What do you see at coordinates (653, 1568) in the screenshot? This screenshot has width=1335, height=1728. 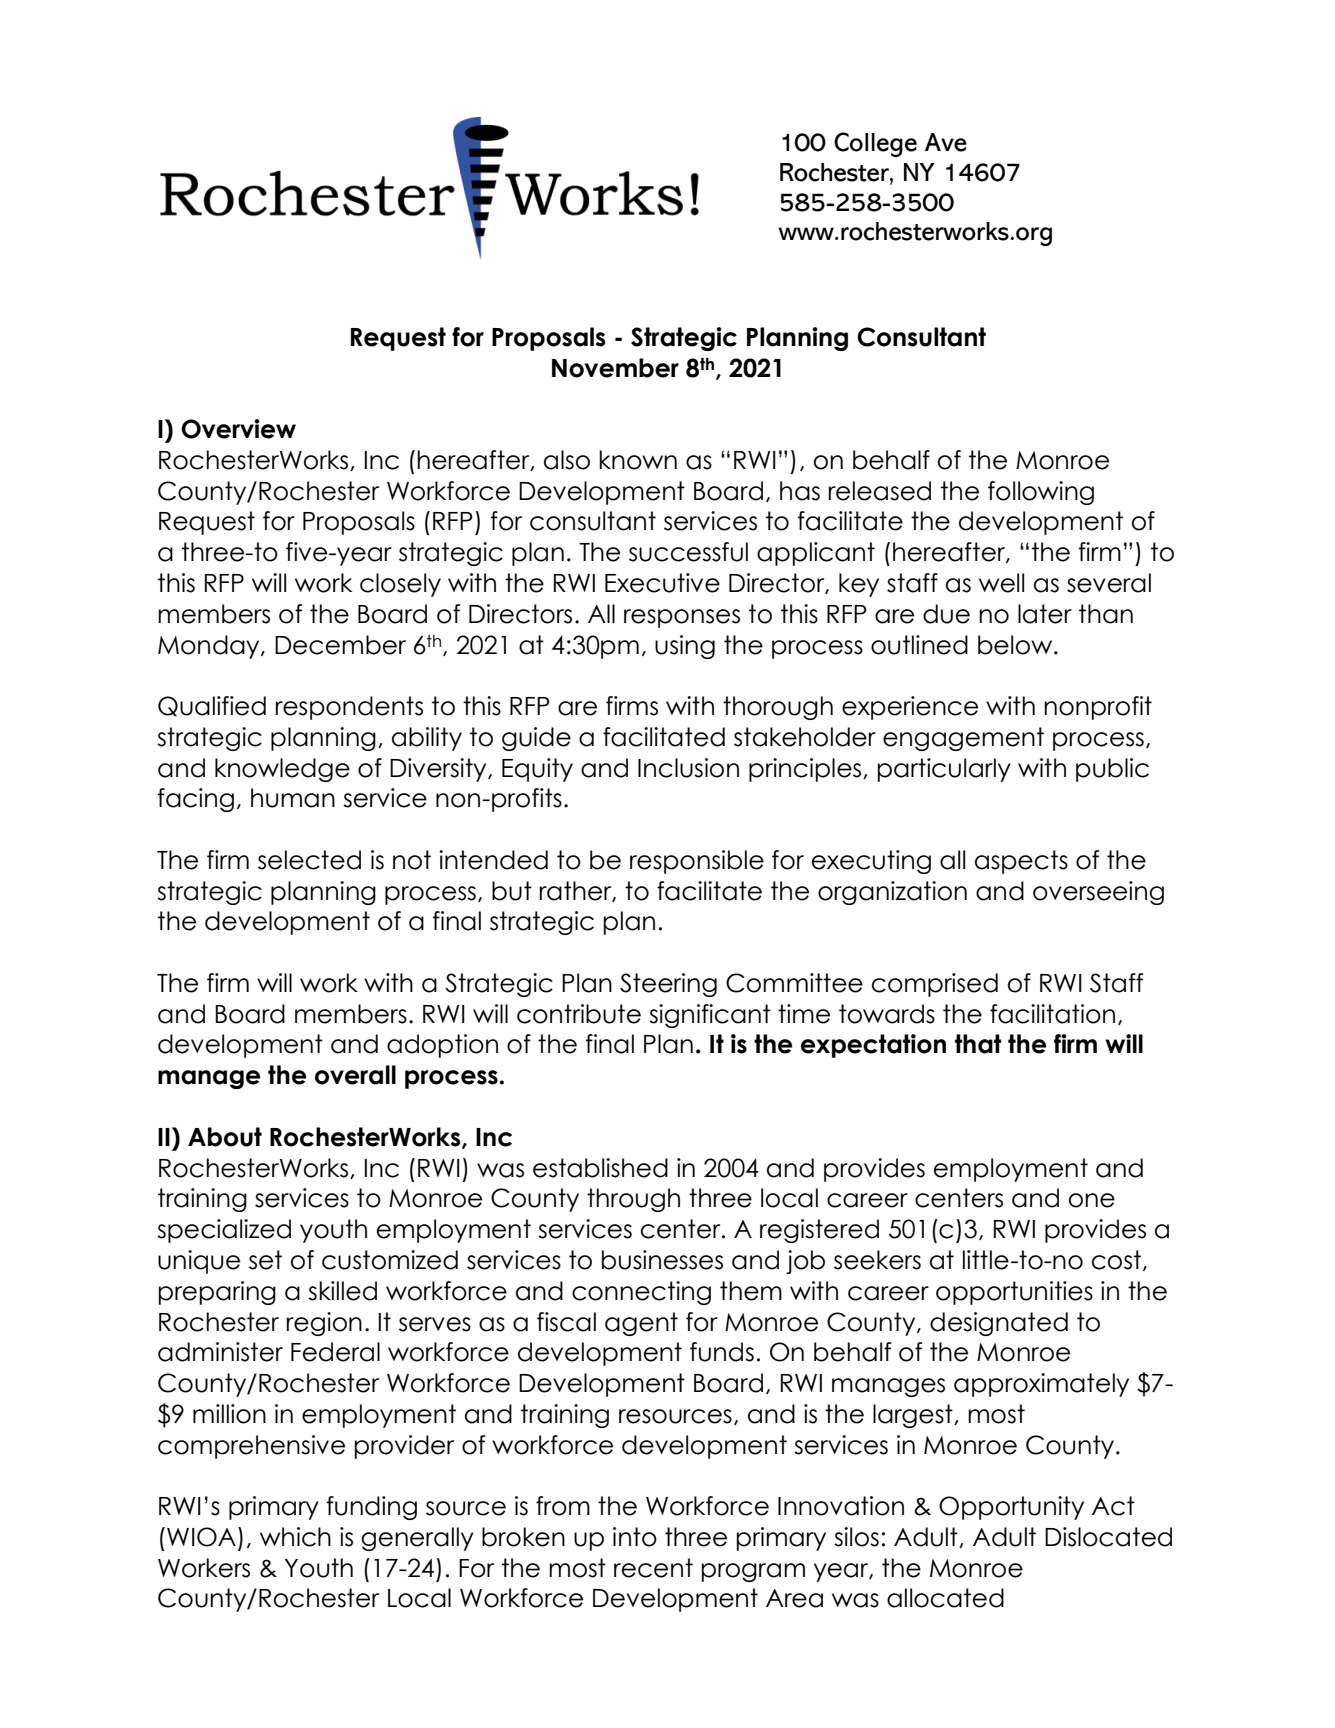 I see `recent` at bounding box center [653, 1568].
